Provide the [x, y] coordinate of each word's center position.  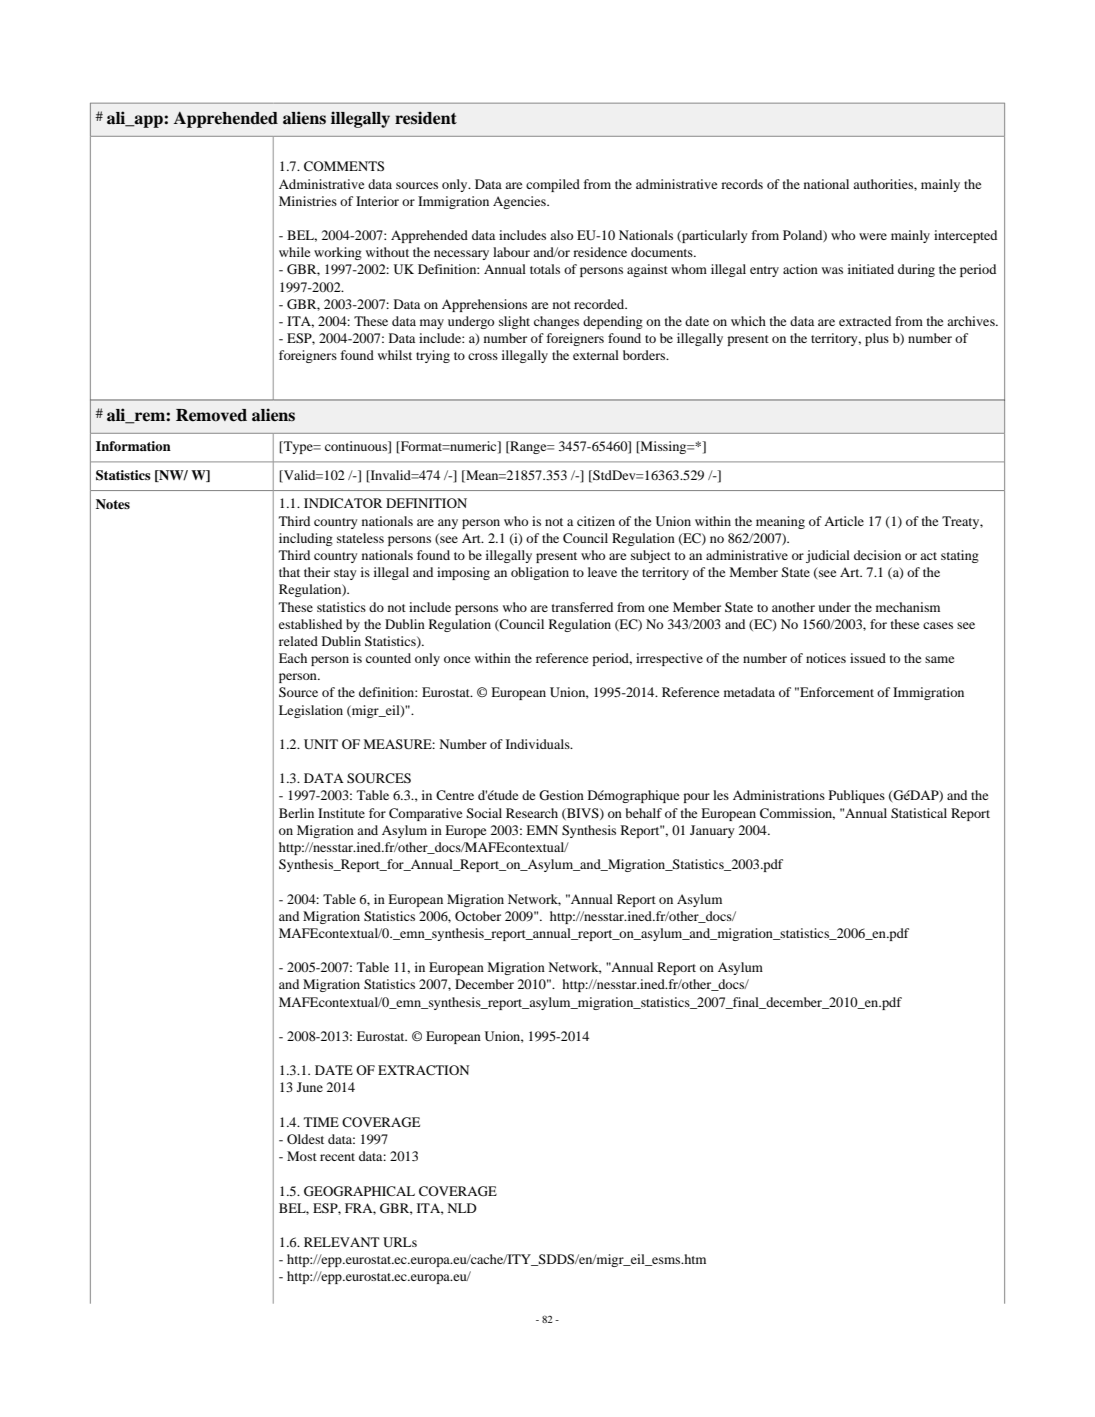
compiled [553, 185]
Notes [113, 504]
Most [302, 1156]
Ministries [308, 201]
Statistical [919, 813]
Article [844, 521]
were [873, 236]
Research [532, 813]
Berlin [296, 813]
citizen [596, 521]
